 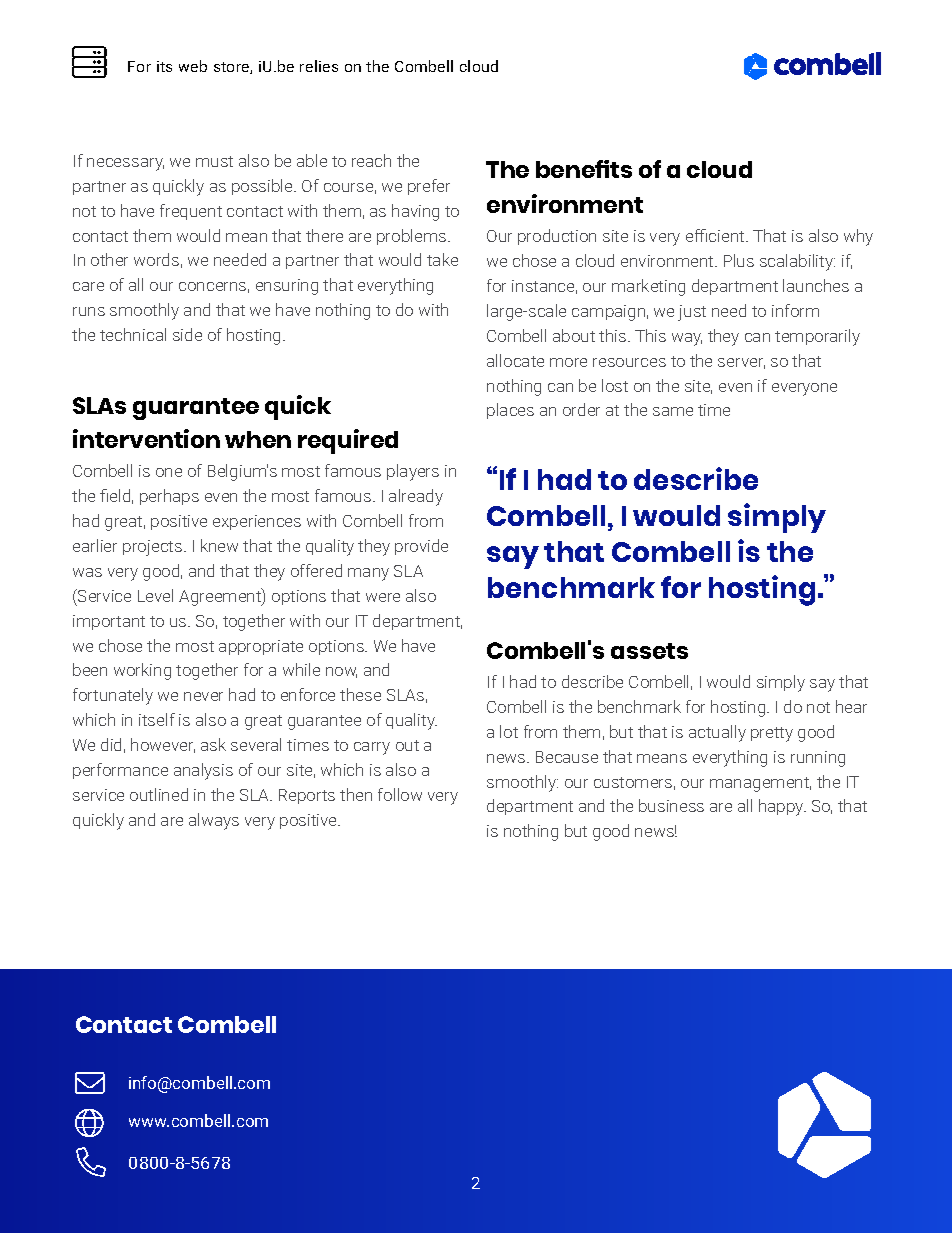 I want to click on globe, so click(x=89, y=1123).
